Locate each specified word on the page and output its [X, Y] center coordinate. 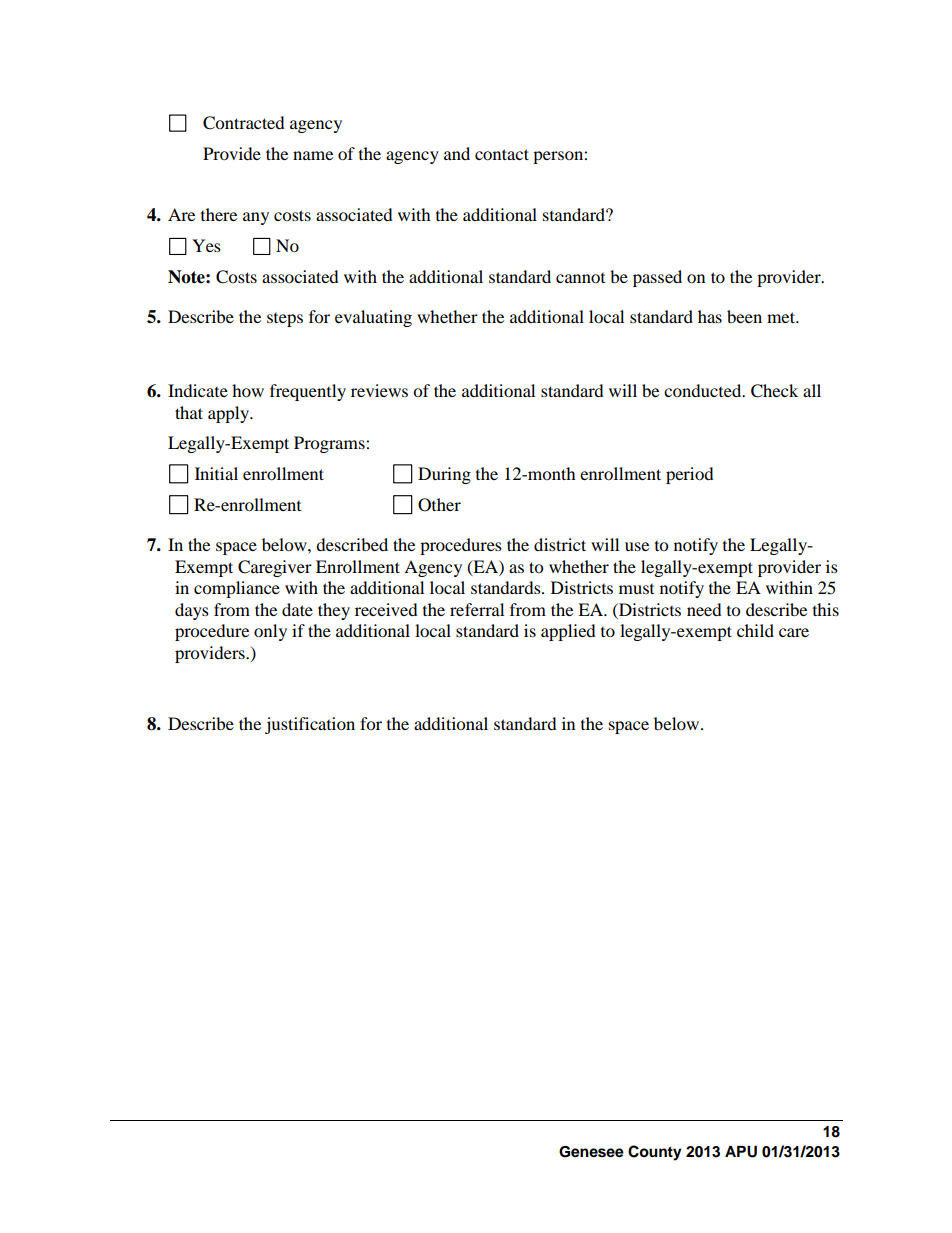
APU [741, 1152]
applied [568, 632]
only [270, 632]
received [386, 609]
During [444, 475]
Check [774, 391]
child [755, 630]
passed [657, 278]
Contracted [244, 123]
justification [310, 725]
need [704, 609]
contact [502, 154]
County [655, 1153]
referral [477, 609]
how [248, 390]
